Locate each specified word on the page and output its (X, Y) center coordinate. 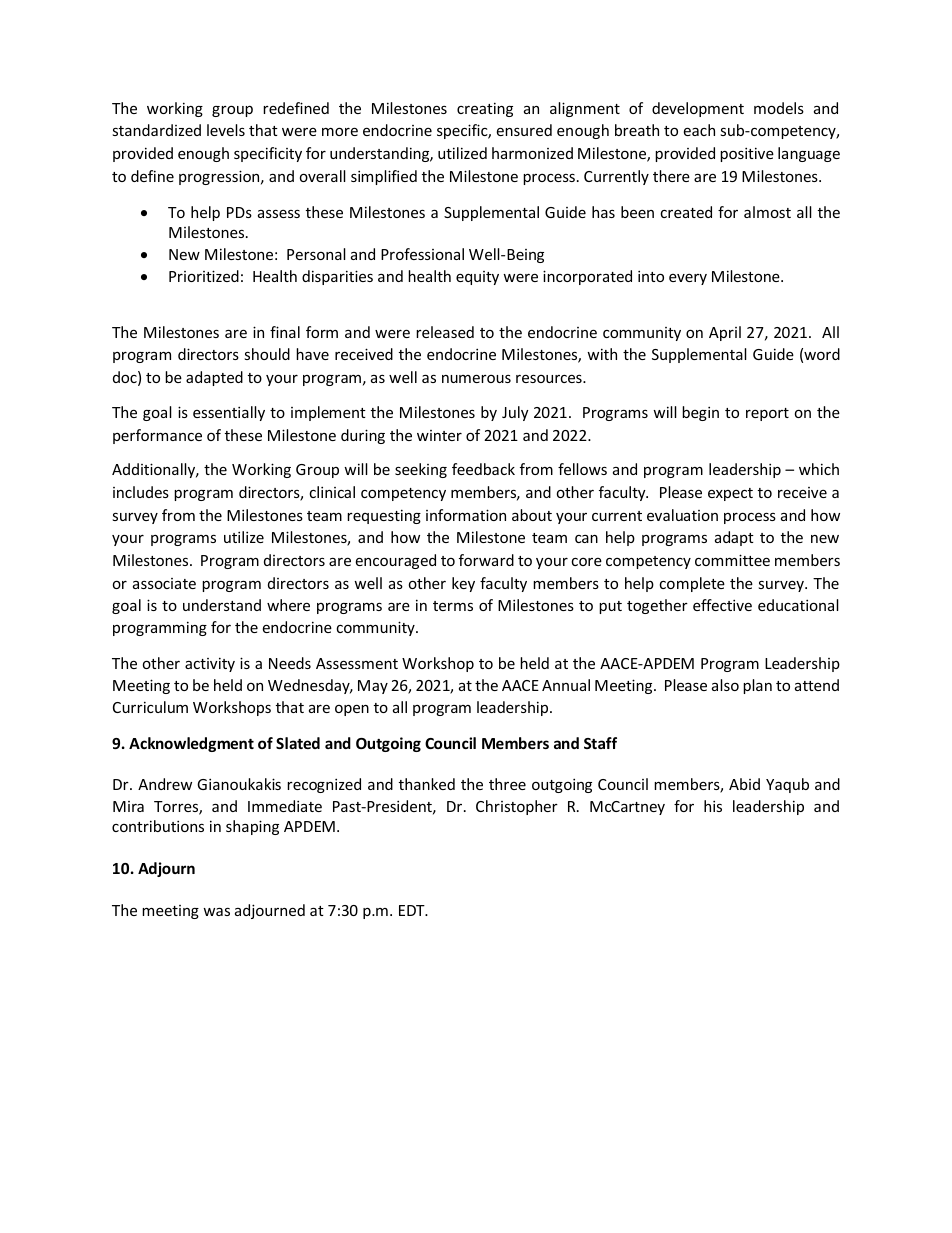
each (699, 130)
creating (485, 109)
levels (226, 130)
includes (141, 492)
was (216, 912)
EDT (413, 910)
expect (730, 494)
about (532, 515)
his (713, 806)
